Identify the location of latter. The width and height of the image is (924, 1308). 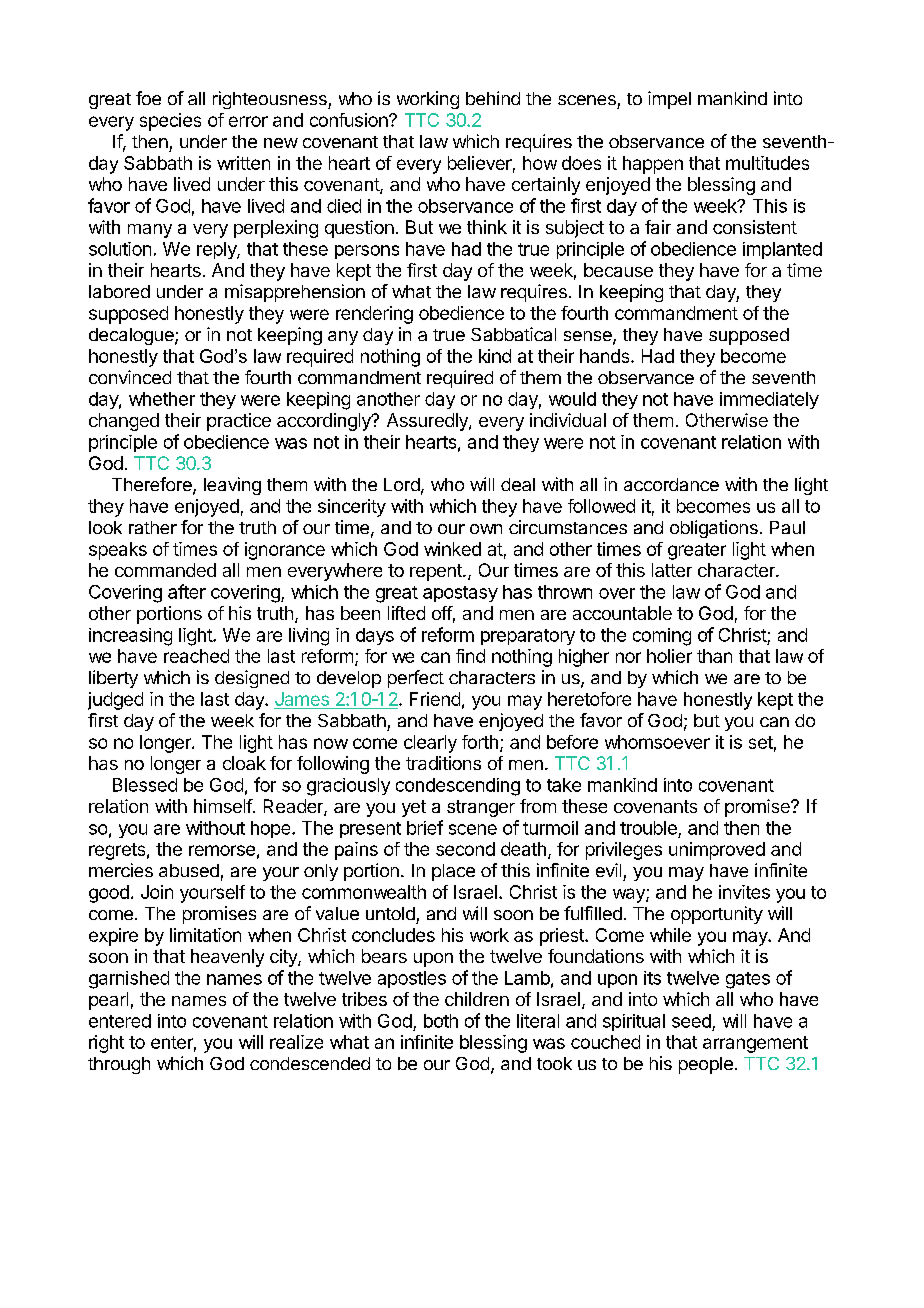
(672, 570).
